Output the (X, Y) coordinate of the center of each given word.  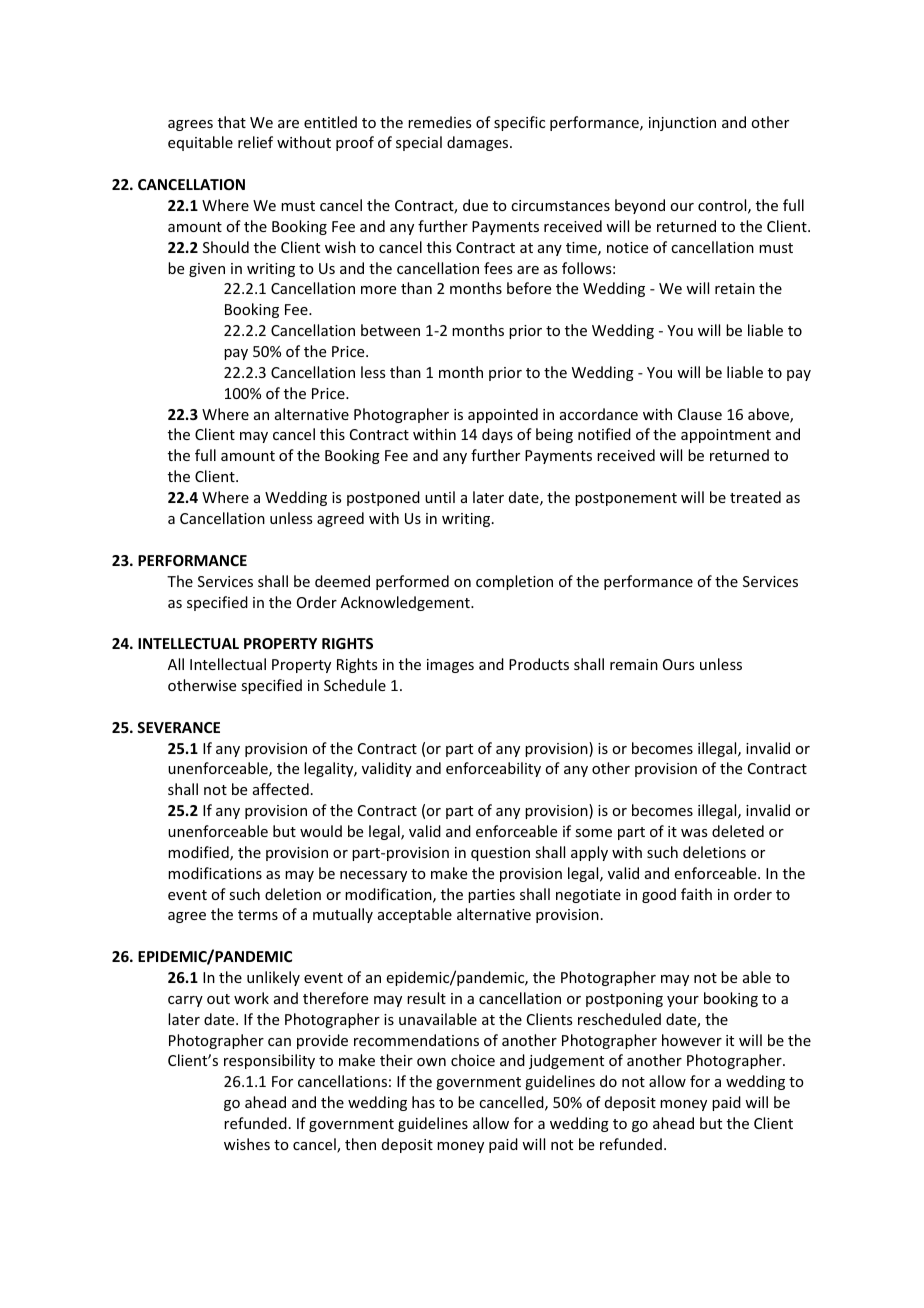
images (450, 666)
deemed (342, 581)
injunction (682, 124)
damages (479, 143)
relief (255, 142)
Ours (678, 664)
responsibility (269, 1061)
